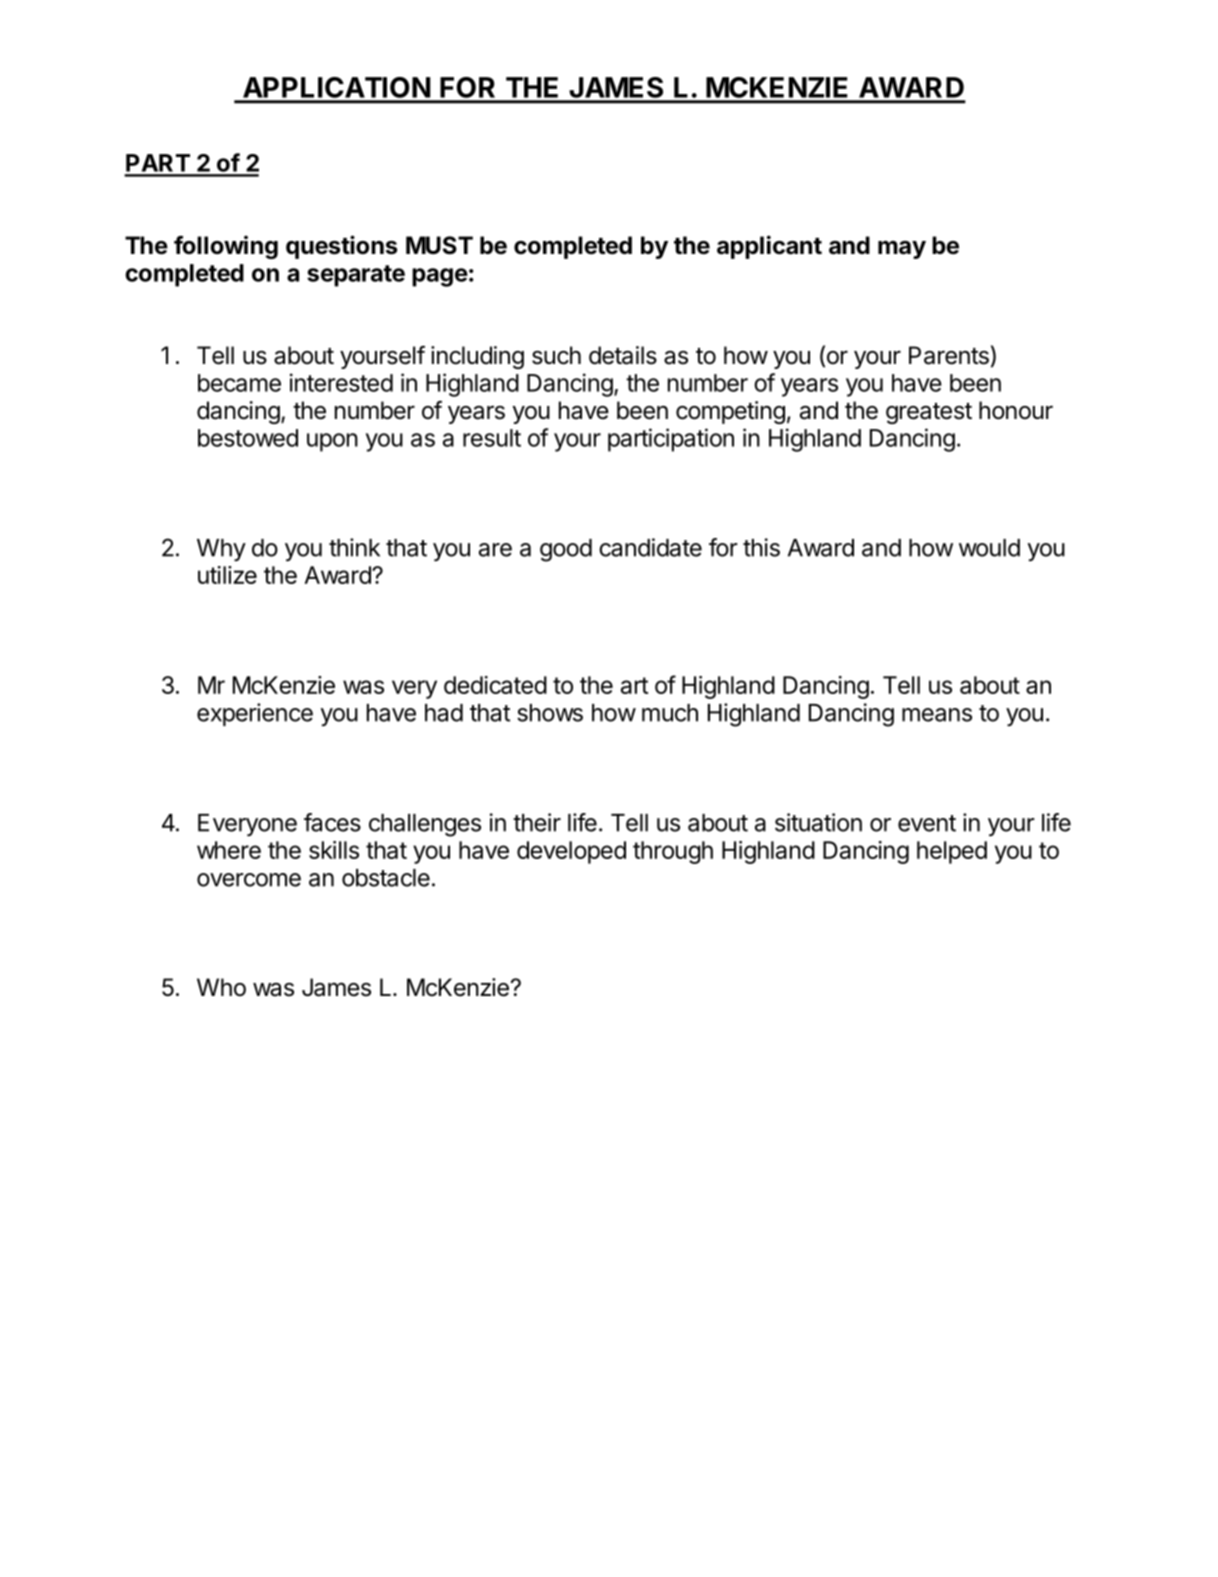  What do you see at coordinates (989, 548) in the page?
I see `would` at bounding box center [989, 548].
